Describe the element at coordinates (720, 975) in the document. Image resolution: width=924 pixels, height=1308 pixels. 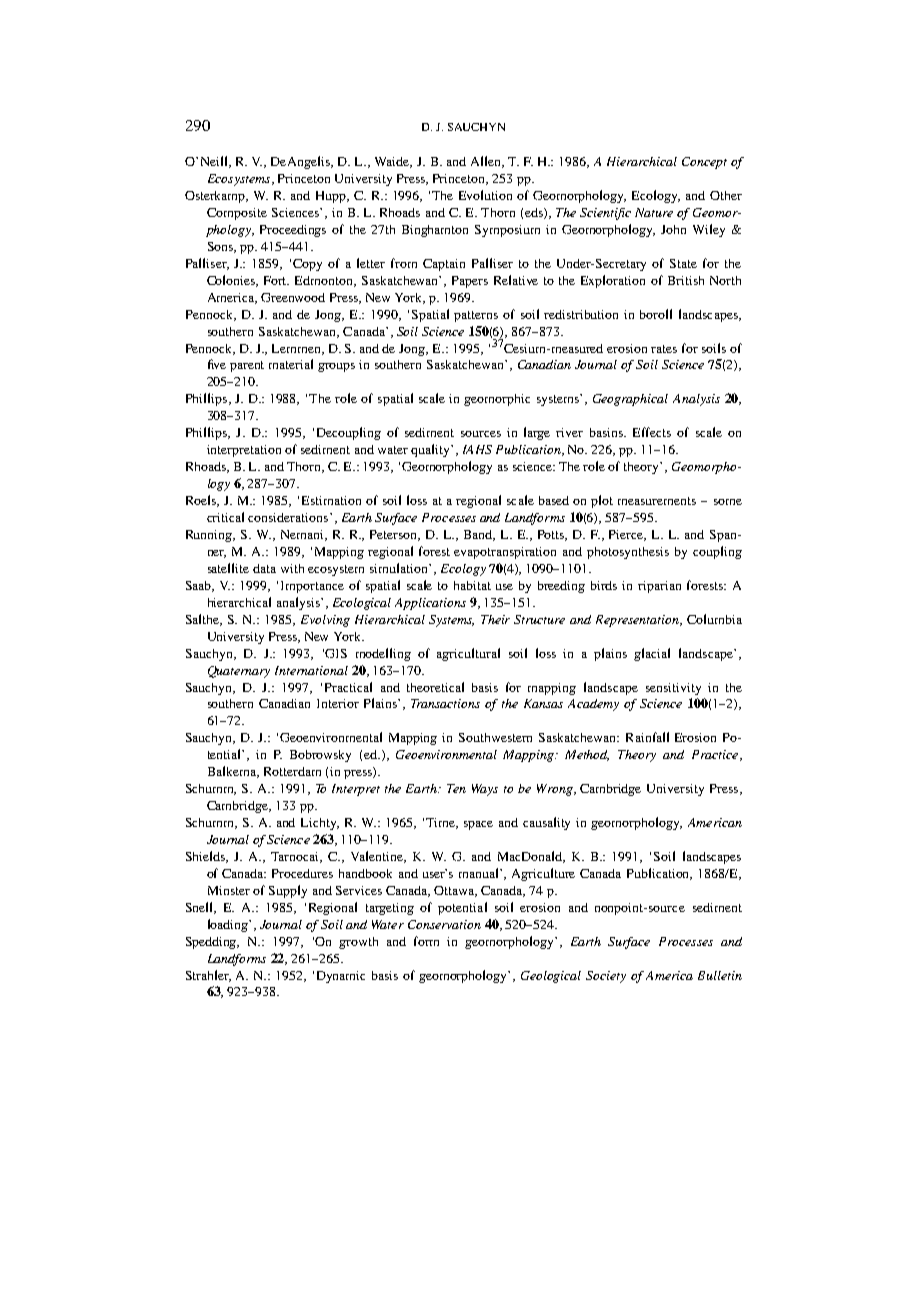
I see `Bulletin` at that location.
